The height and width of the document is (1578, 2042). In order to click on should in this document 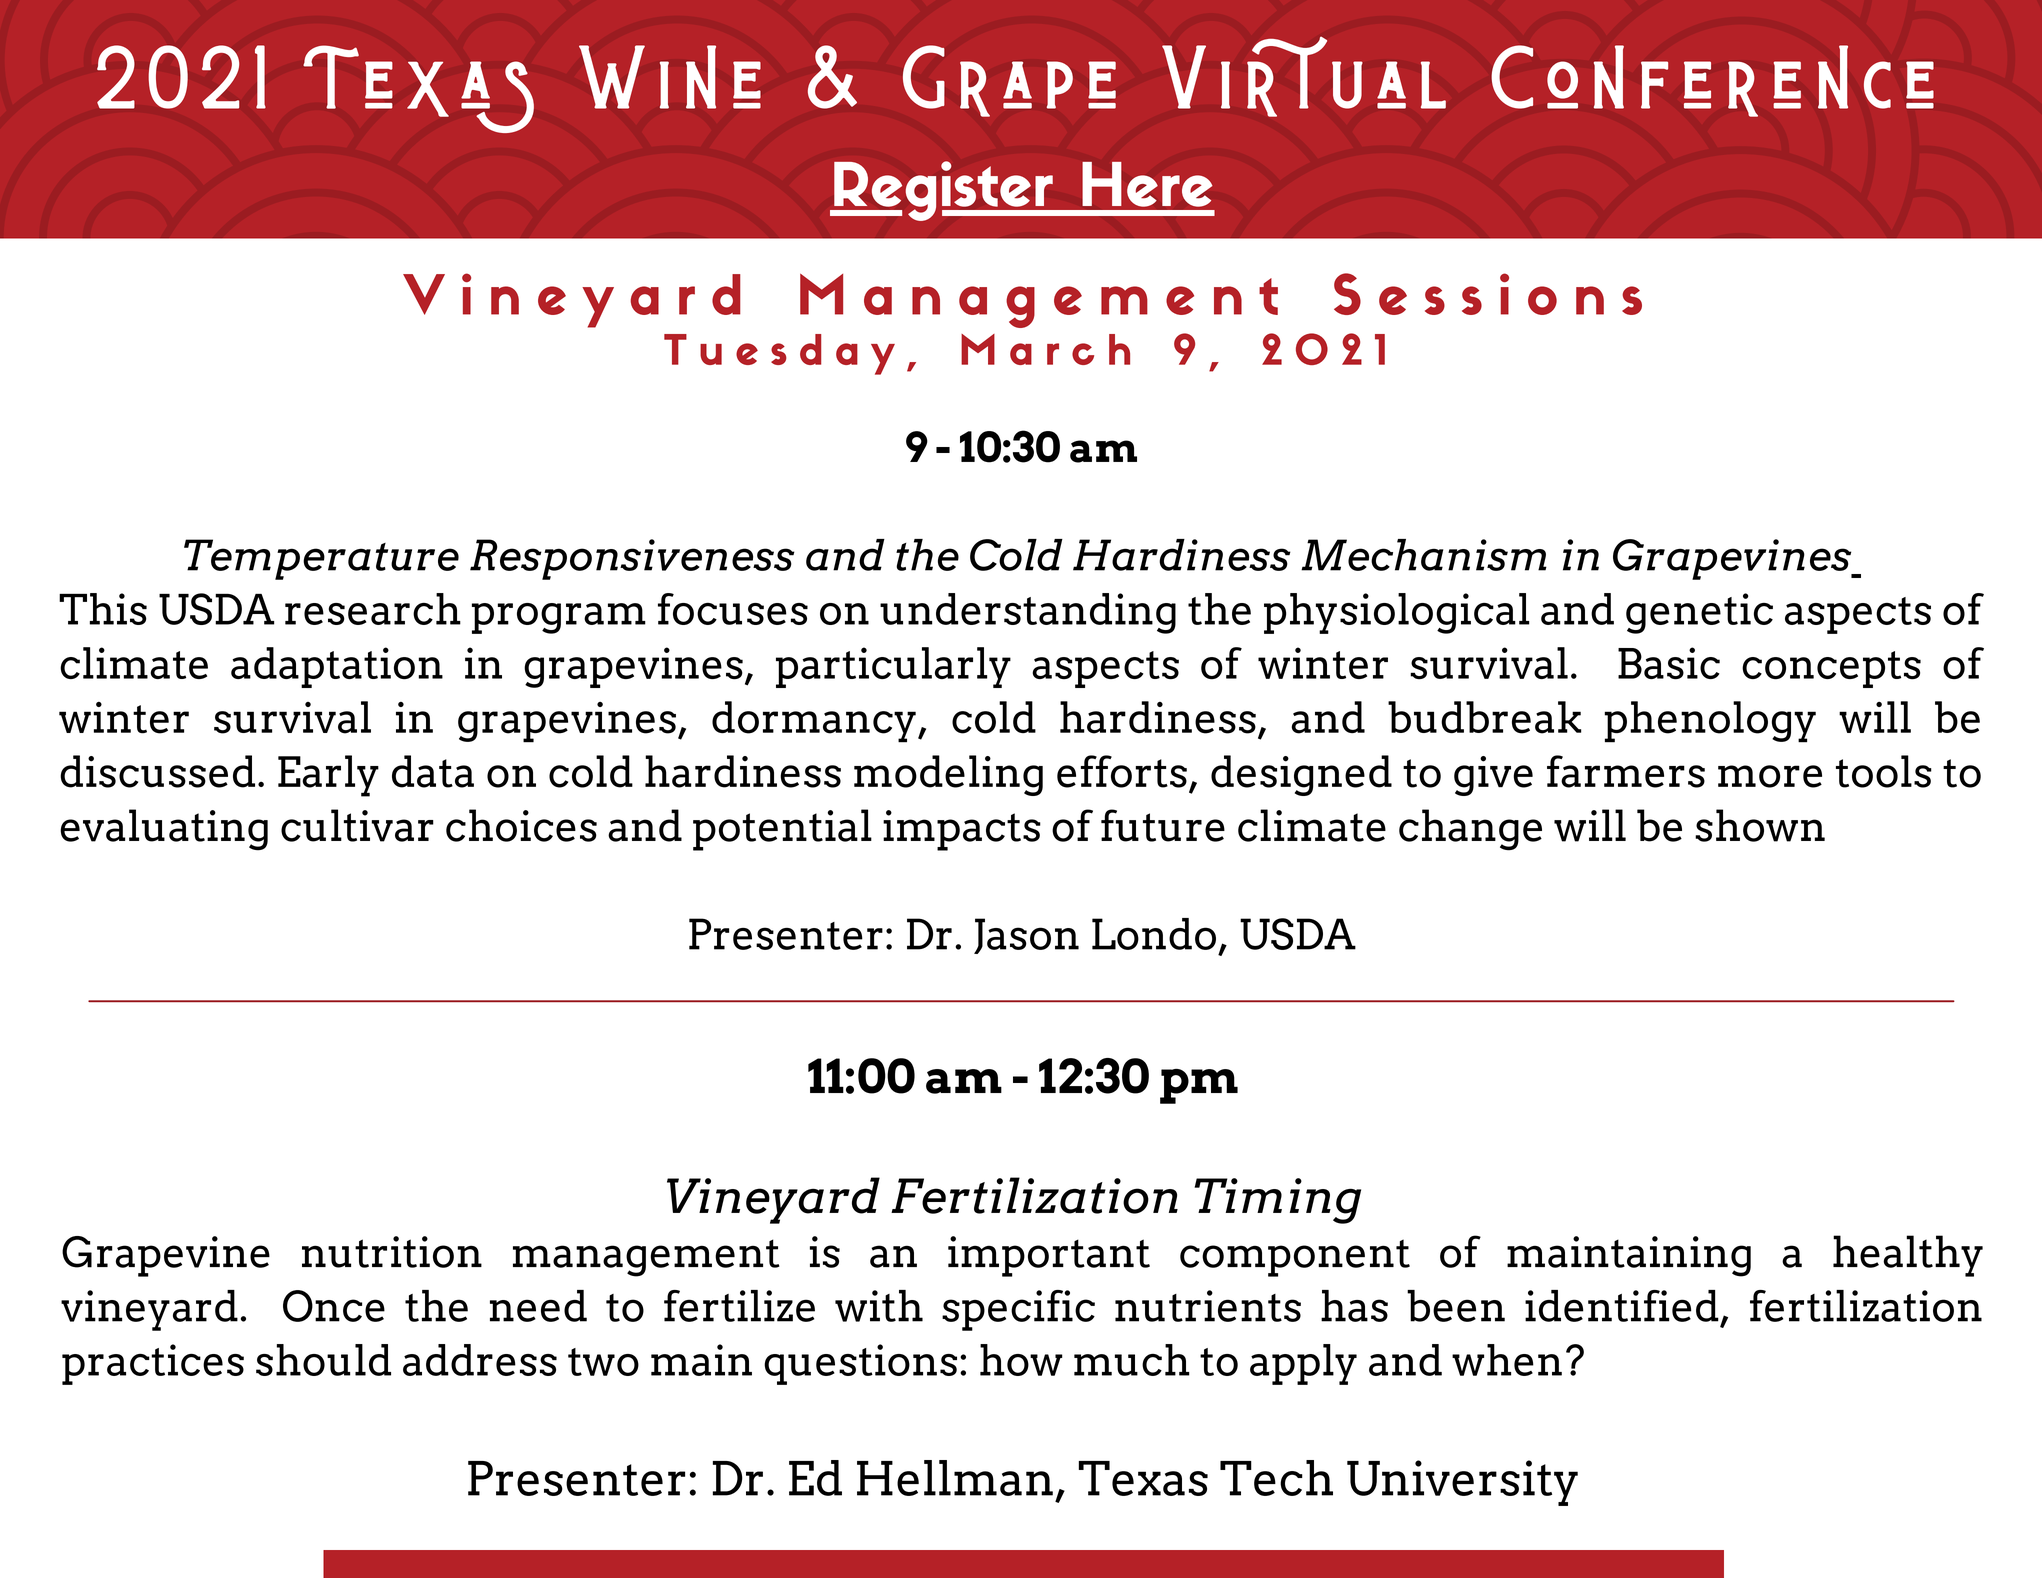, I will do `click(323, 1360)`.
